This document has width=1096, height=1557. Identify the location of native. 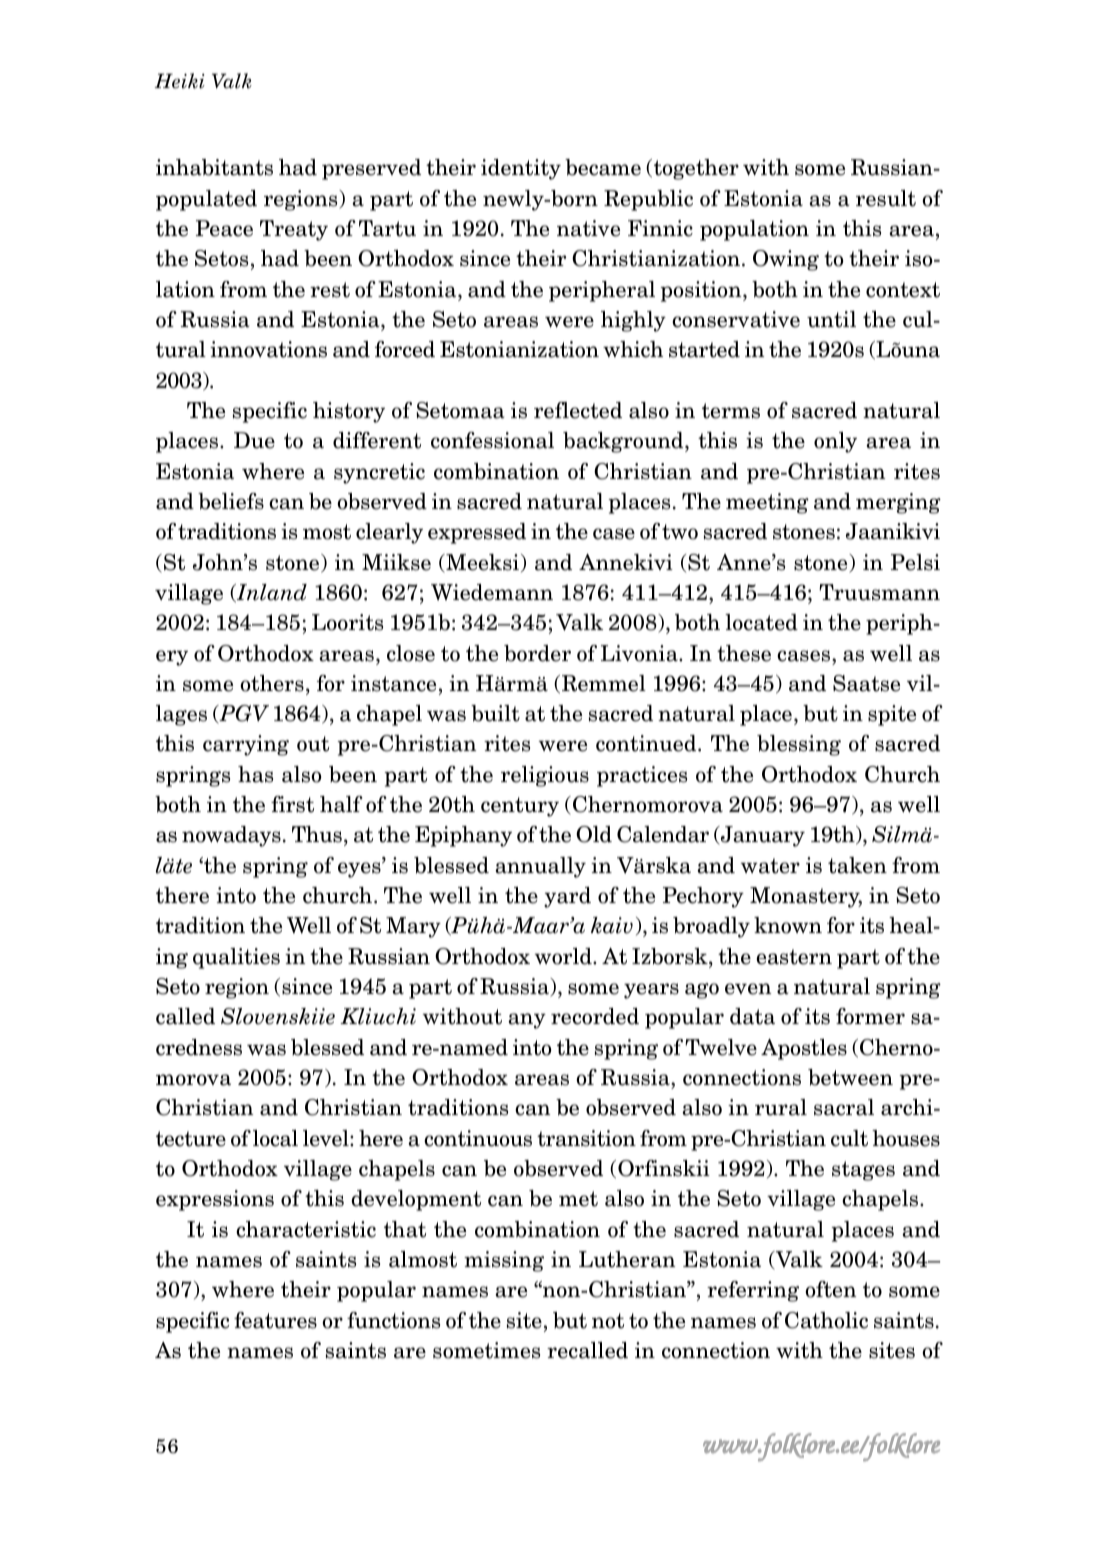
(588, 228).
